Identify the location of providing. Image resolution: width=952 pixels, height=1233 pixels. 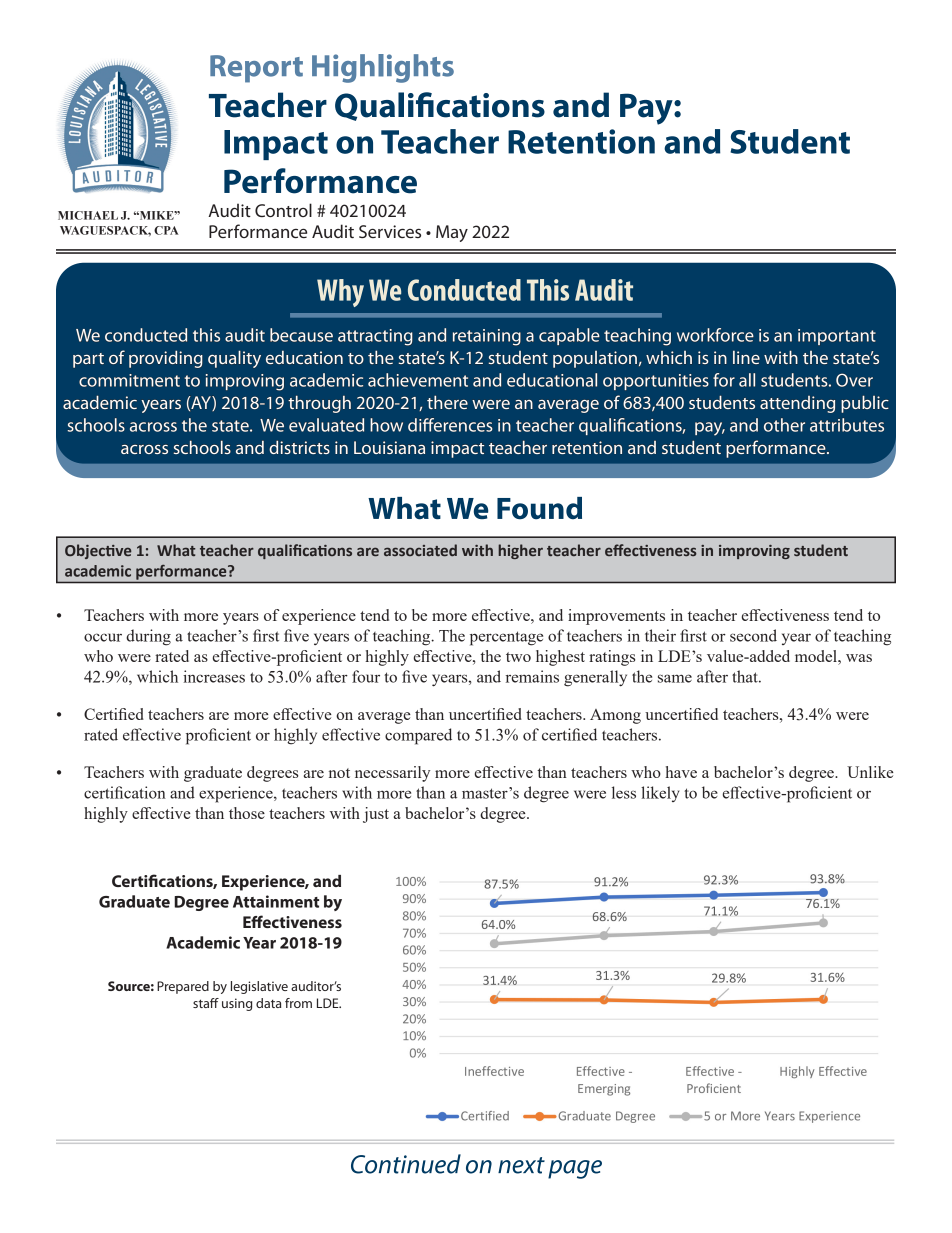
(166, 359).
